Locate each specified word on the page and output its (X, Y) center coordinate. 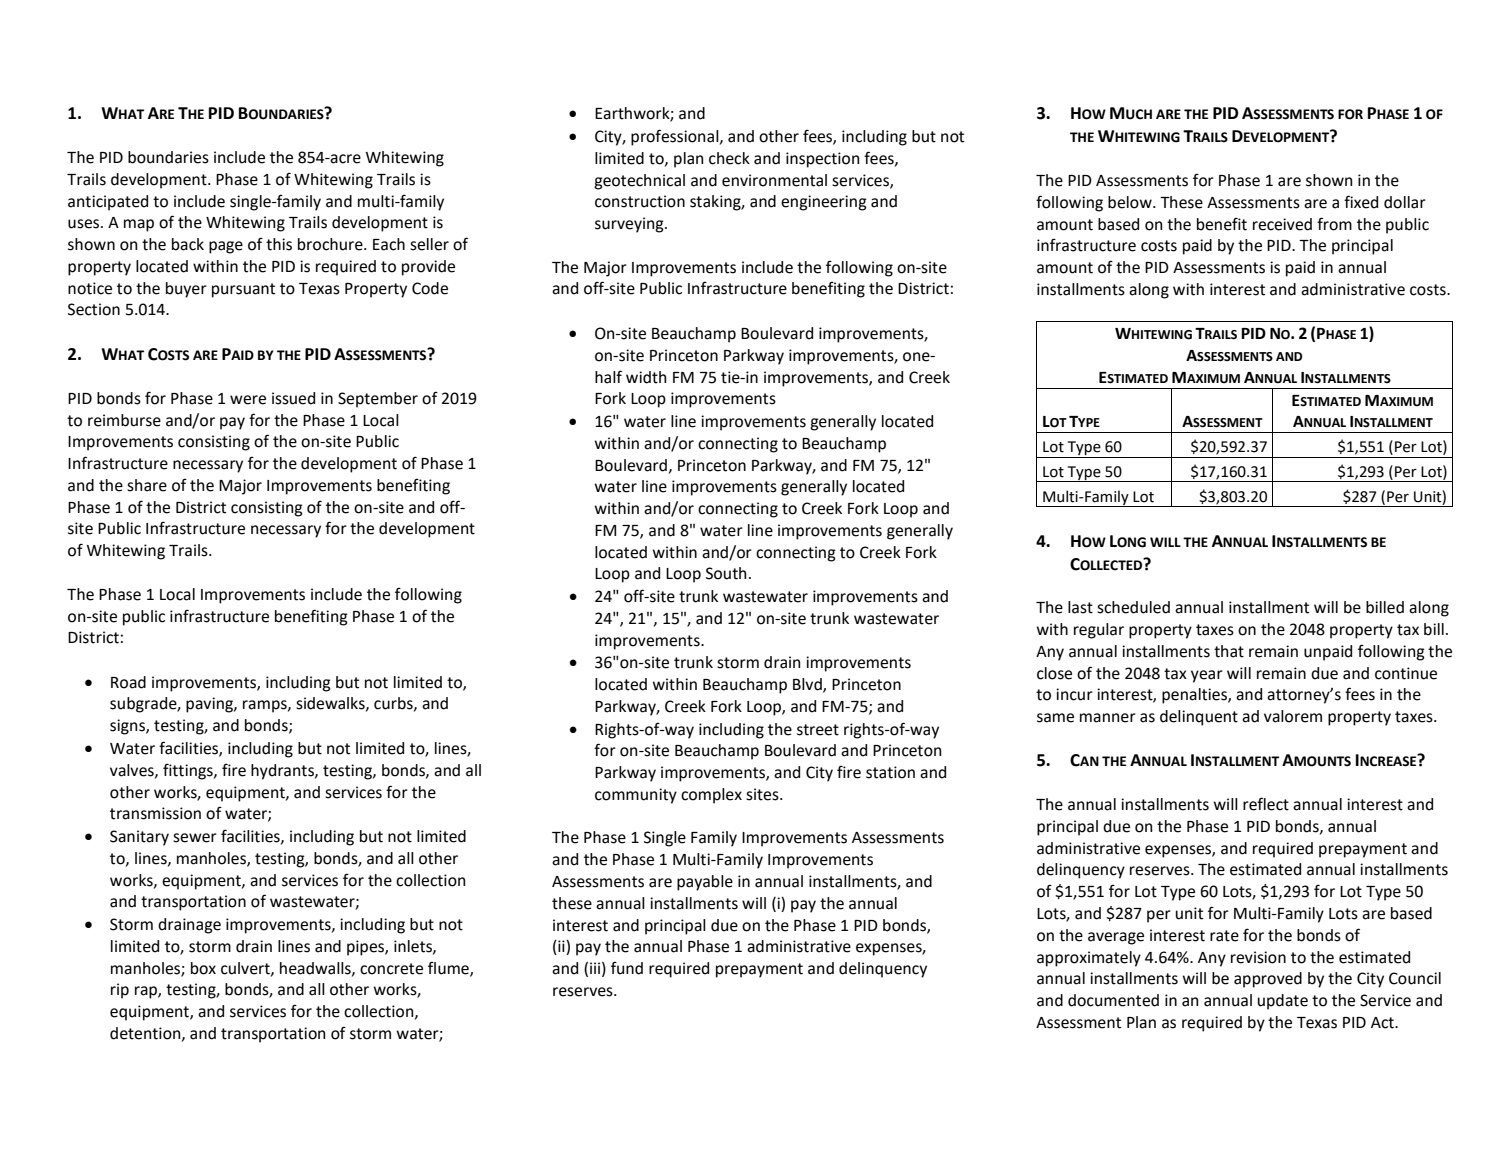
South (726, 573)
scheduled (1133, 607)
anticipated (108, 203)
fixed (1361, 202)
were (248, 400)
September (378, 400)
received (1282, 224)
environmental (774, 180)
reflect (1266, 804)
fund (627, 968)
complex (711, 796)
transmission (155, 813)
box (203, 968)
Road (128, 682)
